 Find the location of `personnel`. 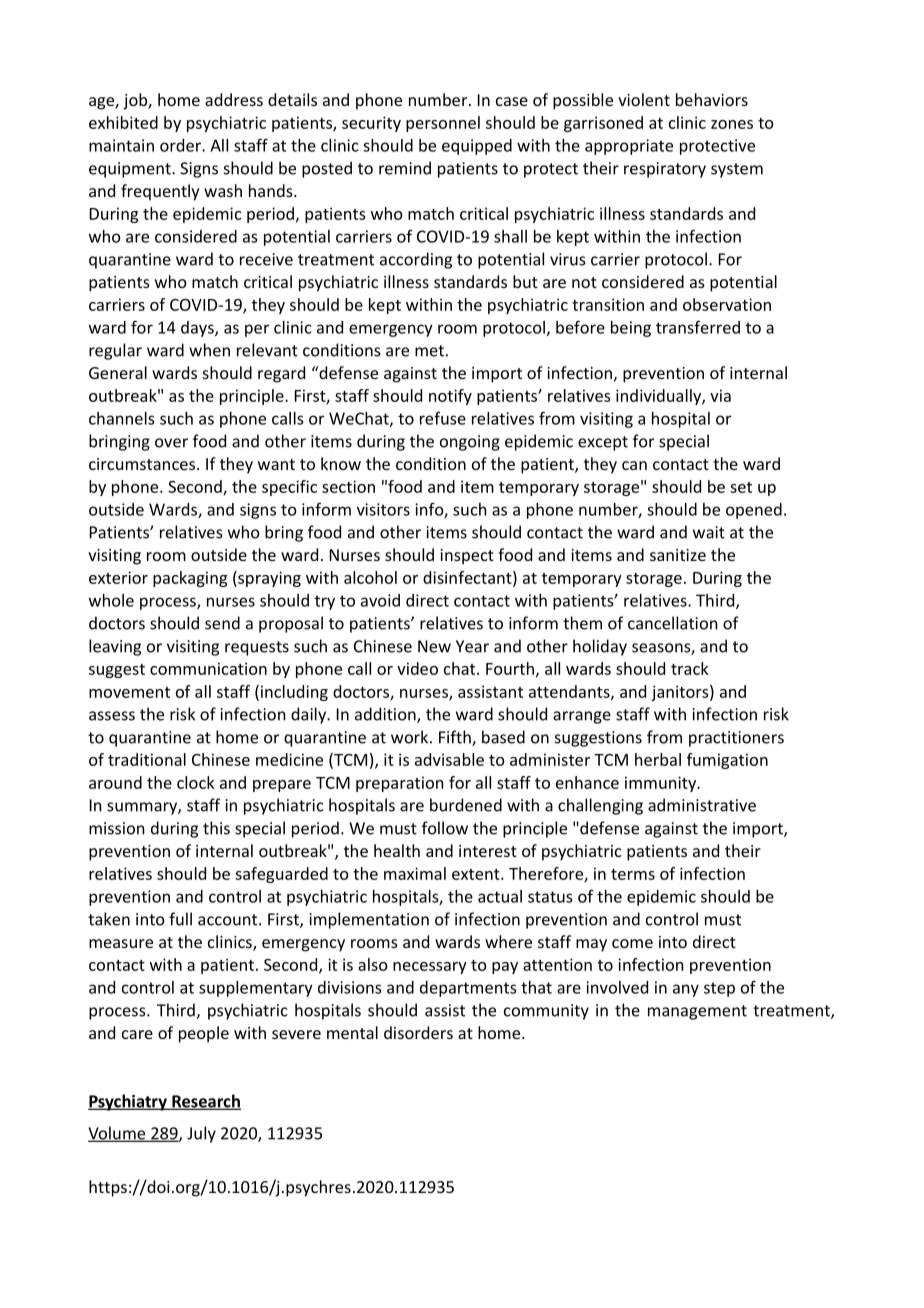

personnel is located at coordinates (443, 124).
